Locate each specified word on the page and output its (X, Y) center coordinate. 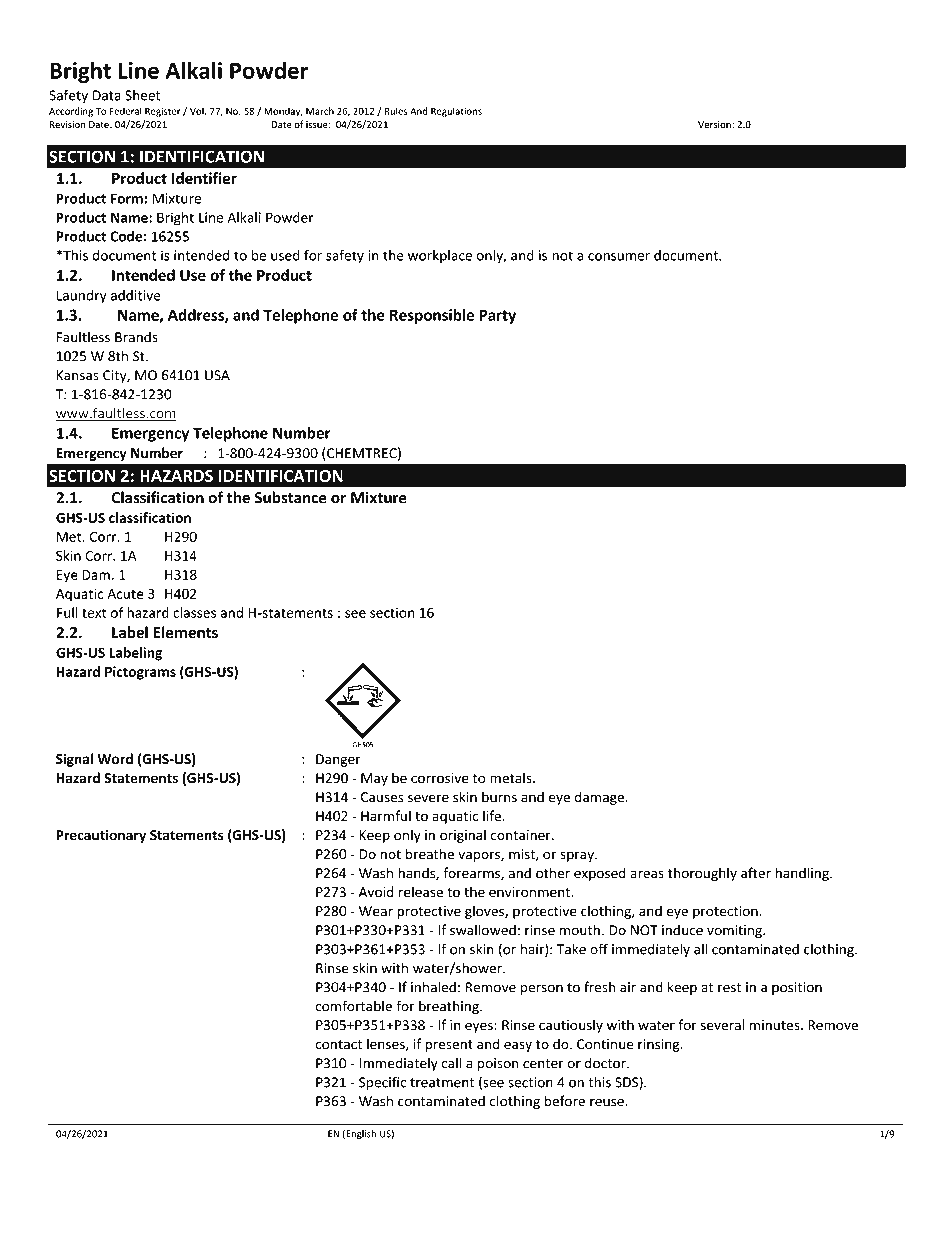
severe (428, 798)
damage (600, 798)
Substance (290, 497)
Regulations (456, 112)
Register (163, 112)
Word (115, 759)
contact (338, 1045)
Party (497, 316)
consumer (619, 257)
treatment (442, 1083)
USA (217, 375)
